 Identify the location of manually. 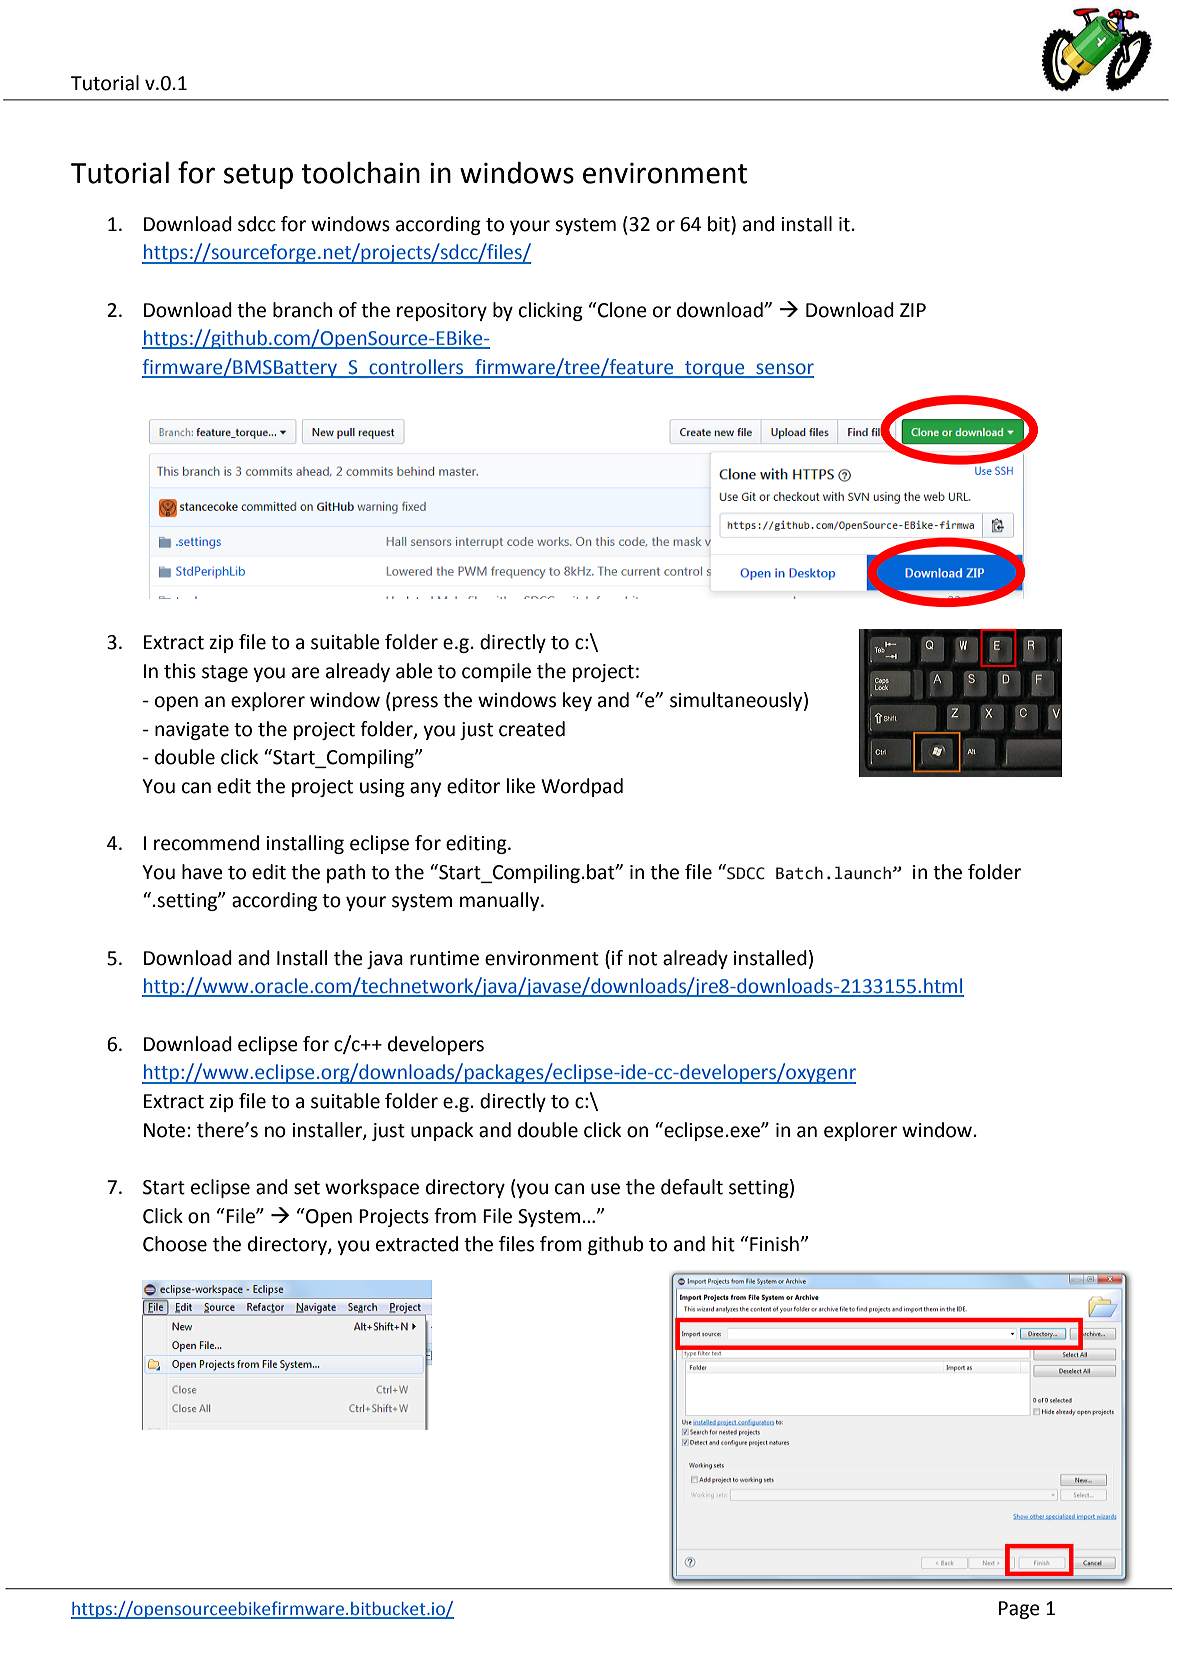
(501, 901).
